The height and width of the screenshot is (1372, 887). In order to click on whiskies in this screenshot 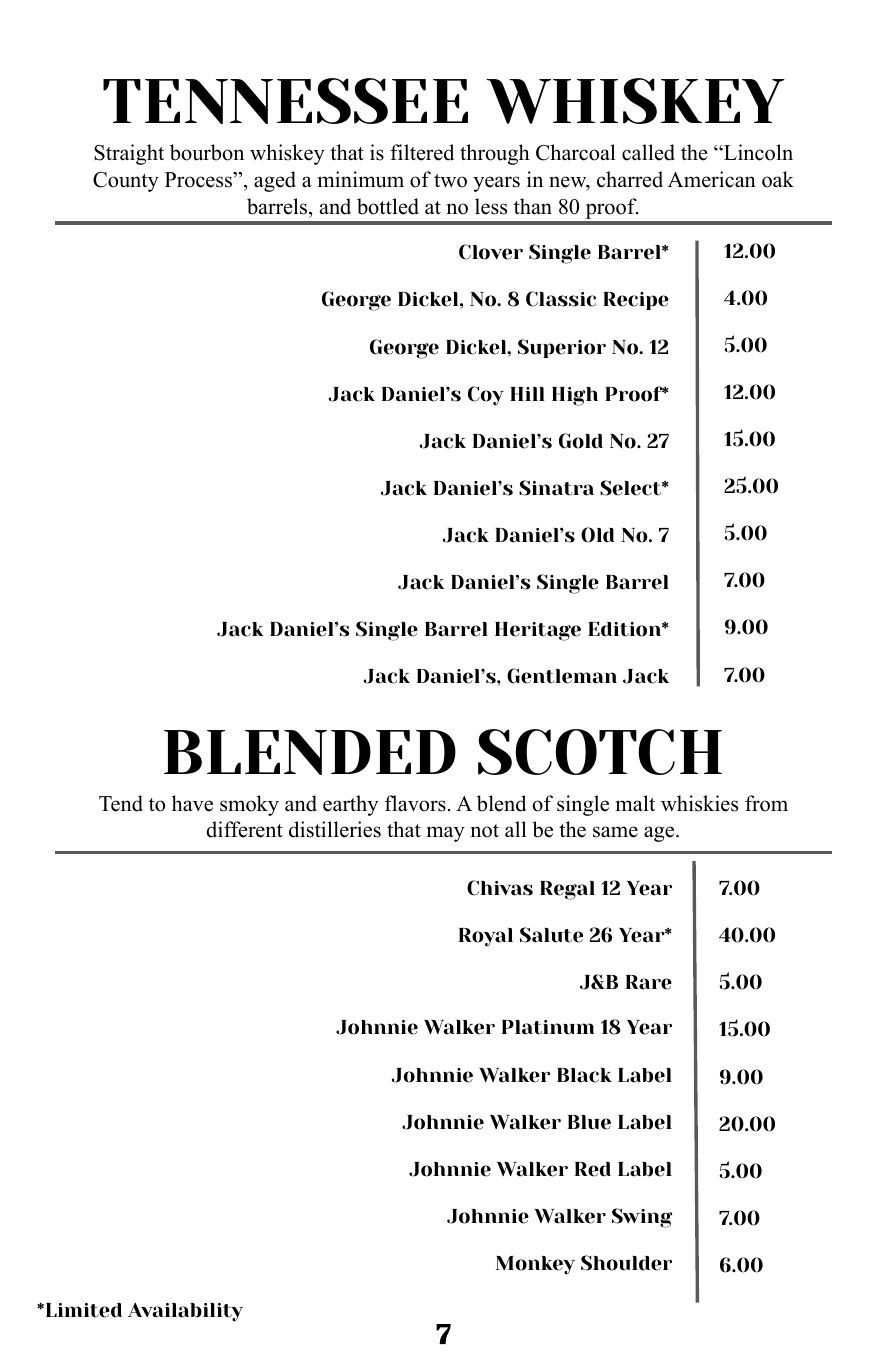, I will do `click(699, 803)`.
